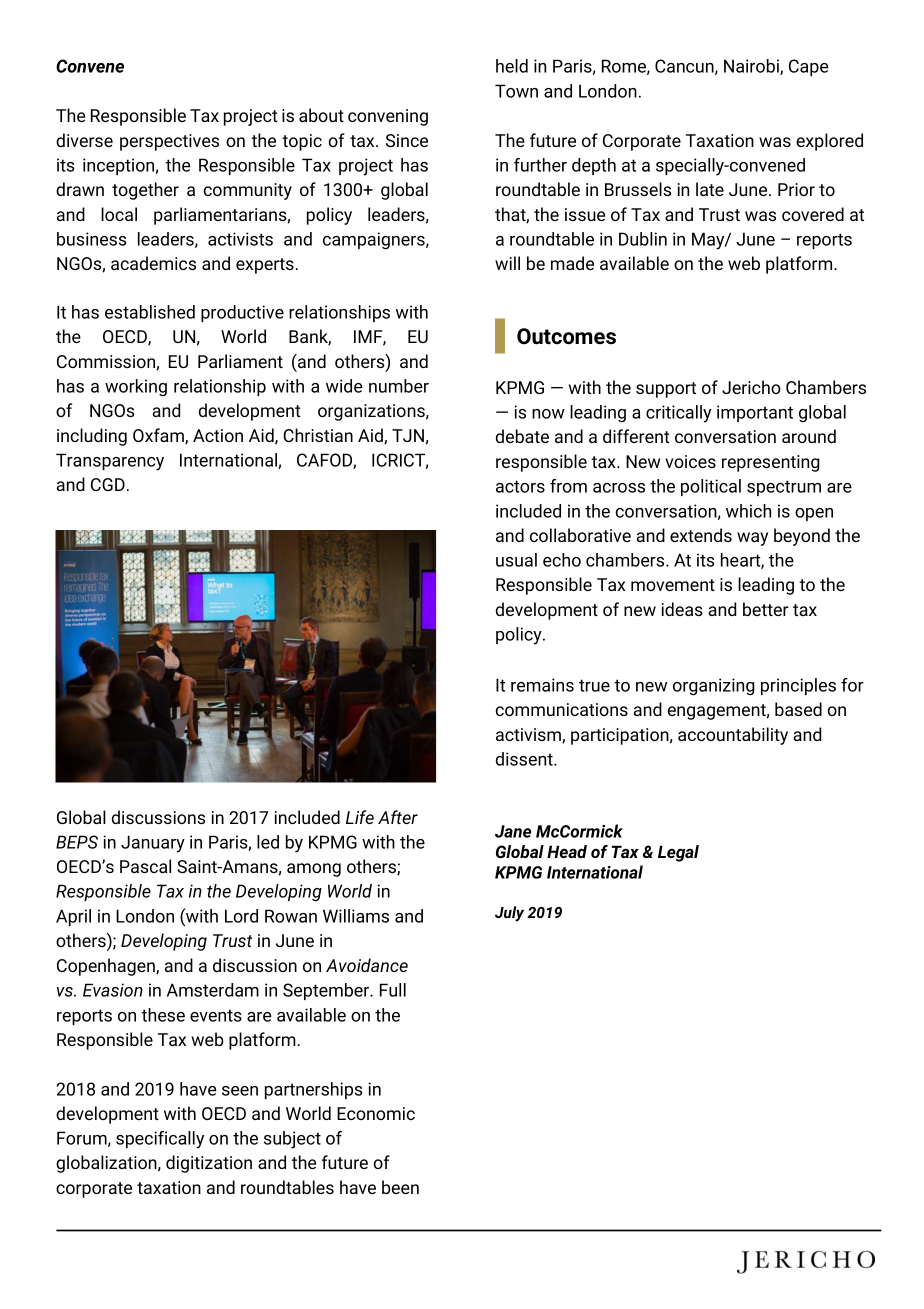 Image resolution: width=924 pixels, height=1309 pixels. What do you see at coordinates (509, 914) in the page?
I see `July` at bounding box center [509, 914].
